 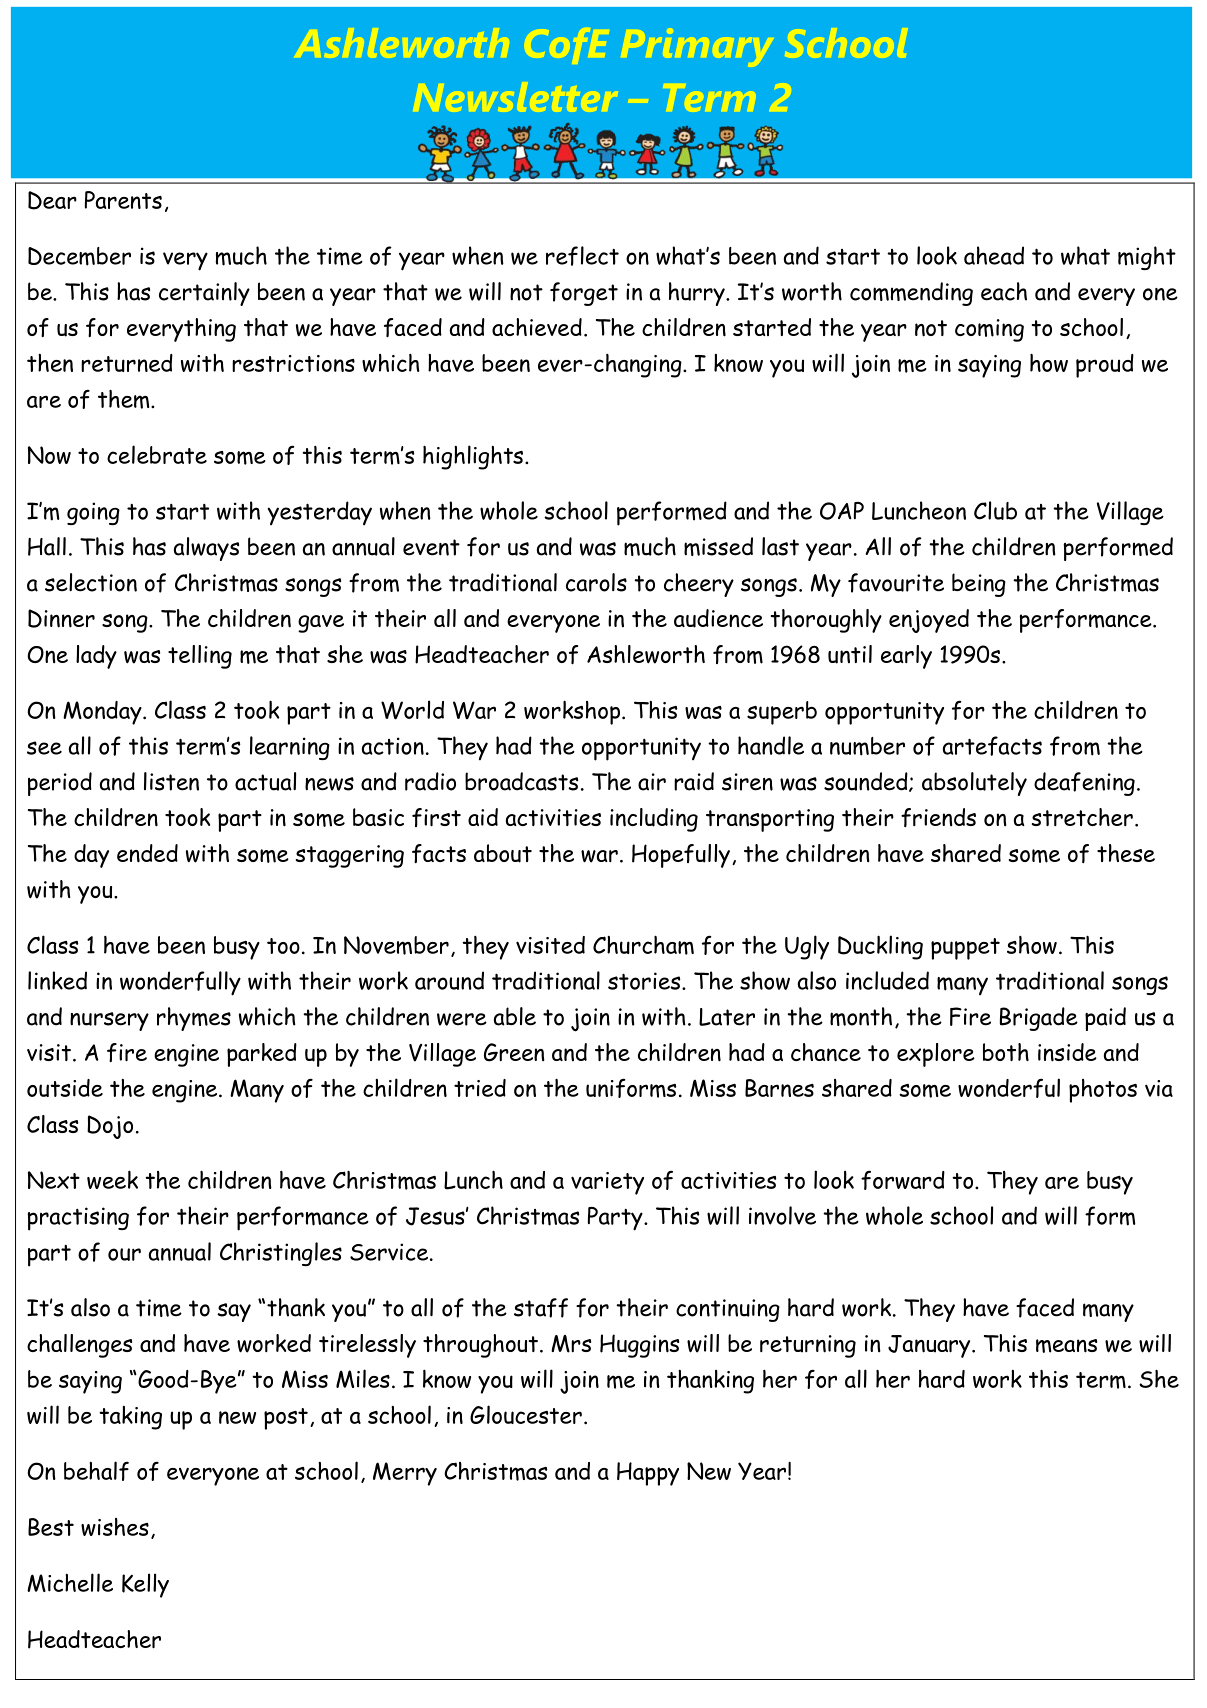 What do you see at coordinates (596, 582) in the page?
I see `carols` at bounding box center [596, 582].
